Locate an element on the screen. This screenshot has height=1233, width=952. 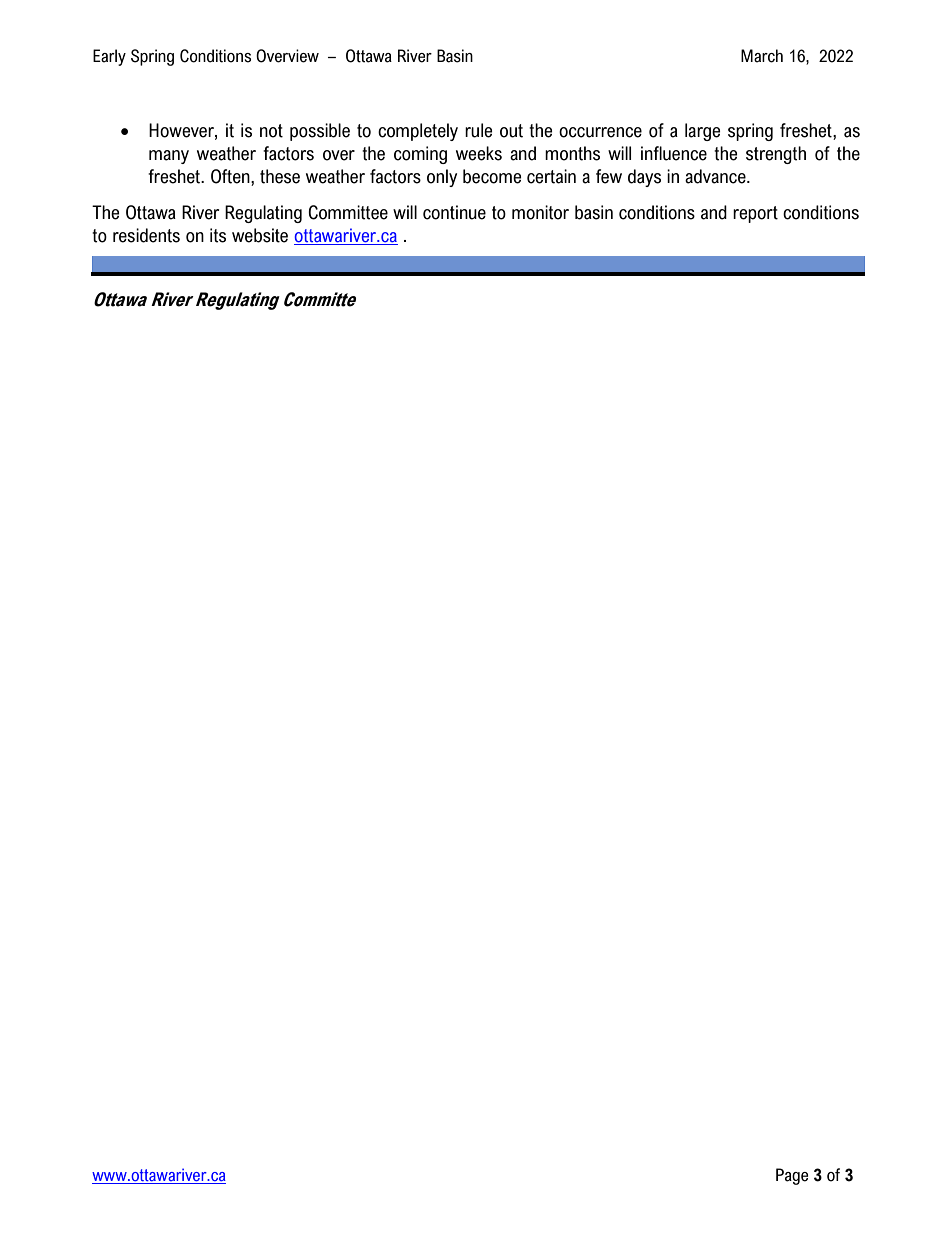
its is located at coordinates (218, 235).
